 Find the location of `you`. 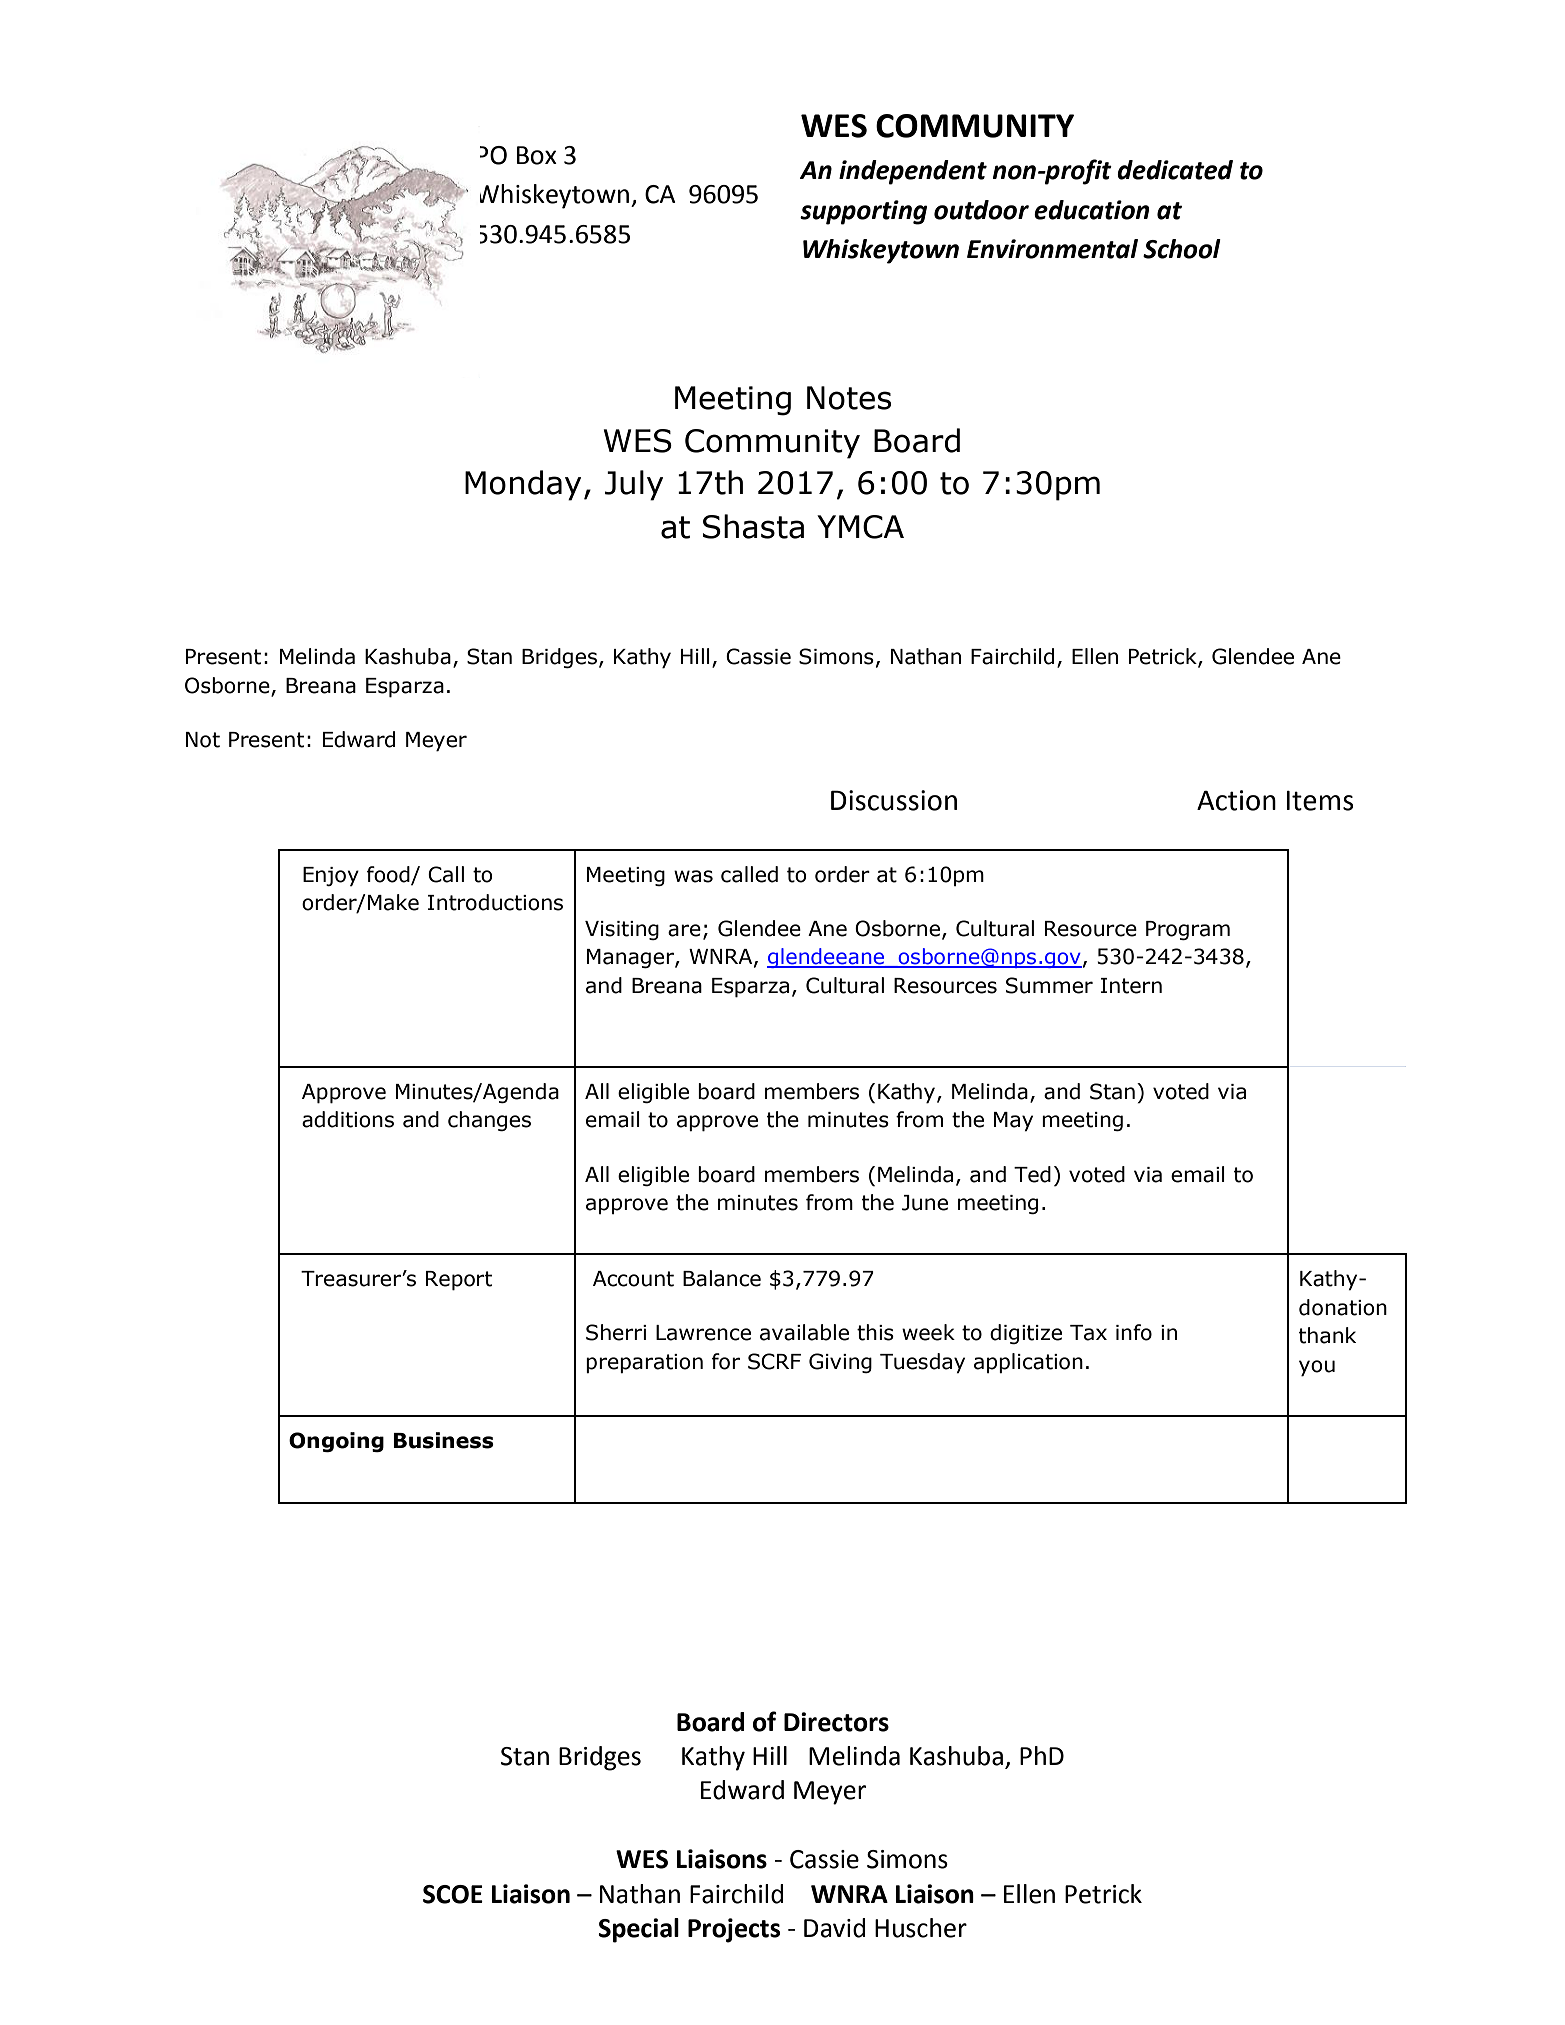

you is located at coordinates (1317, 1368).
